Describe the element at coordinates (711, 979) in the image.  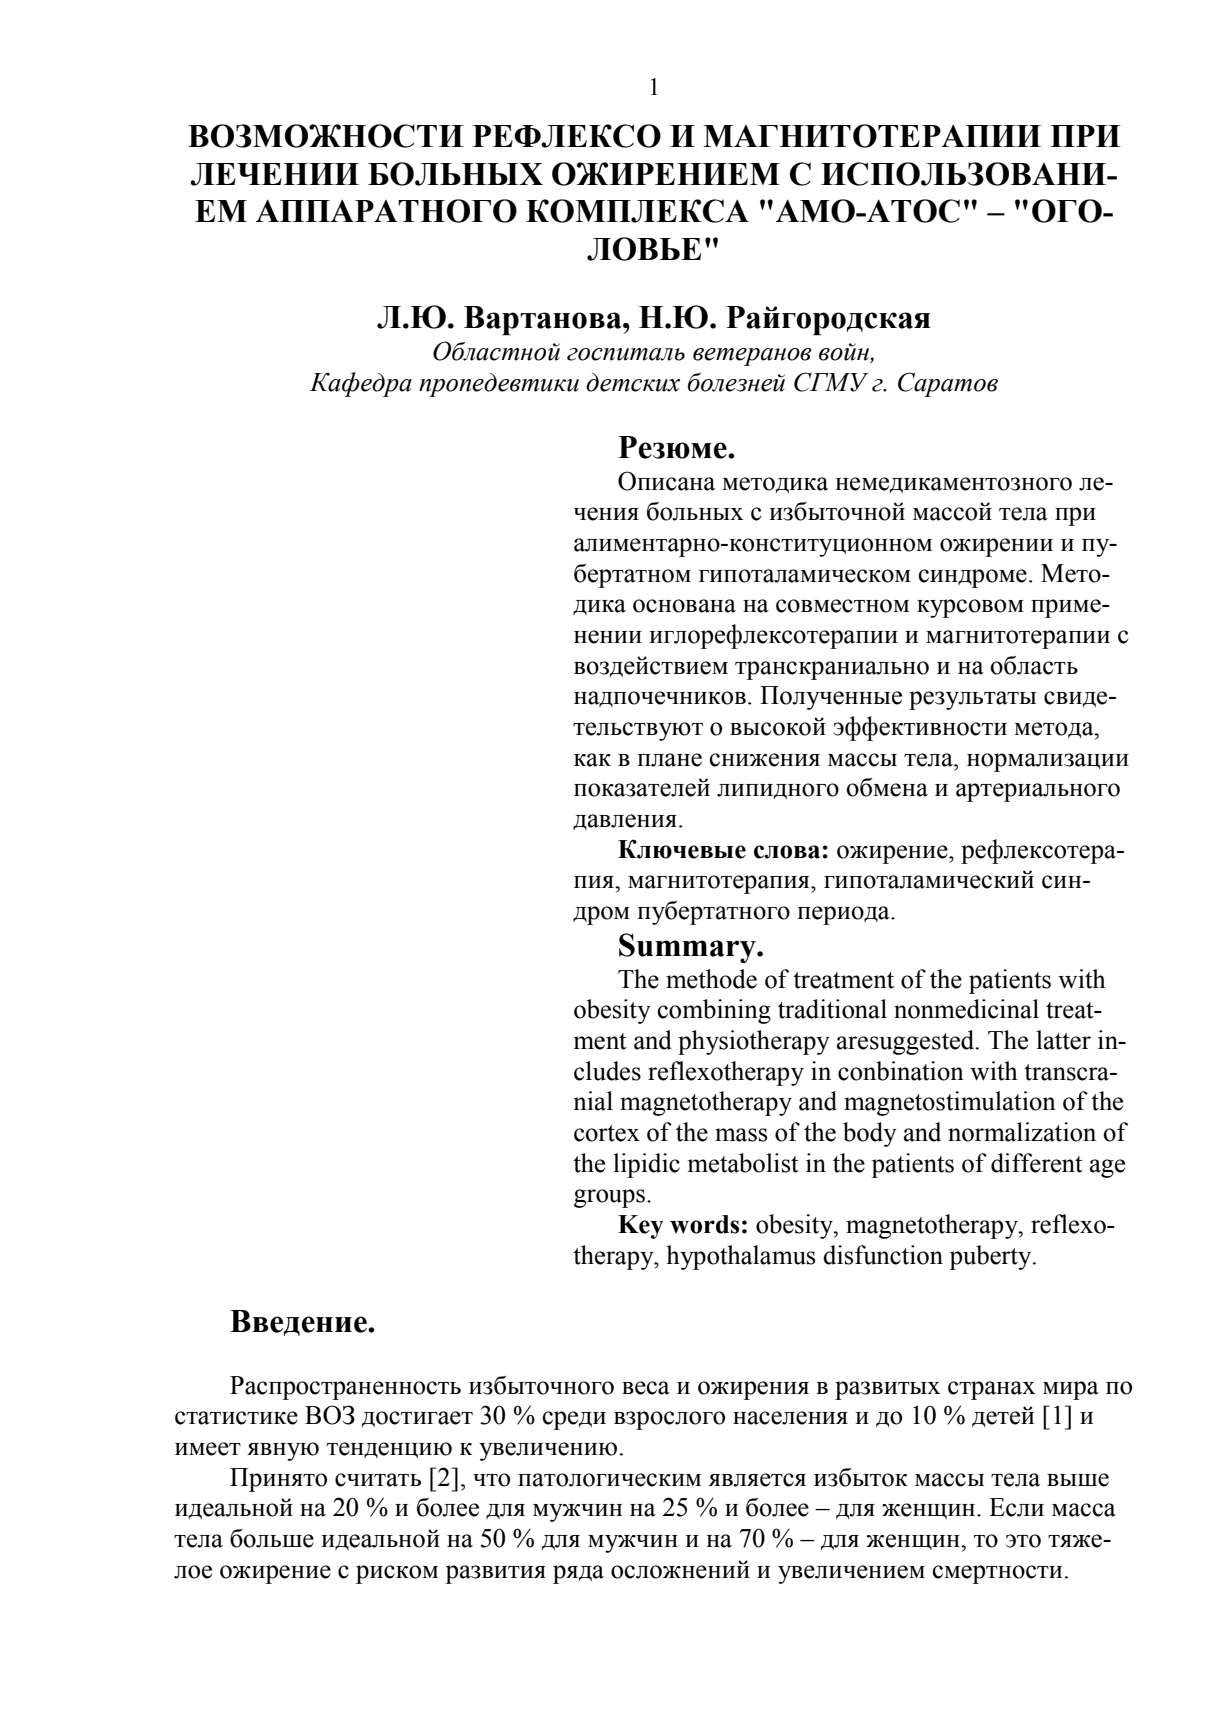
I see `methode` at that location.
